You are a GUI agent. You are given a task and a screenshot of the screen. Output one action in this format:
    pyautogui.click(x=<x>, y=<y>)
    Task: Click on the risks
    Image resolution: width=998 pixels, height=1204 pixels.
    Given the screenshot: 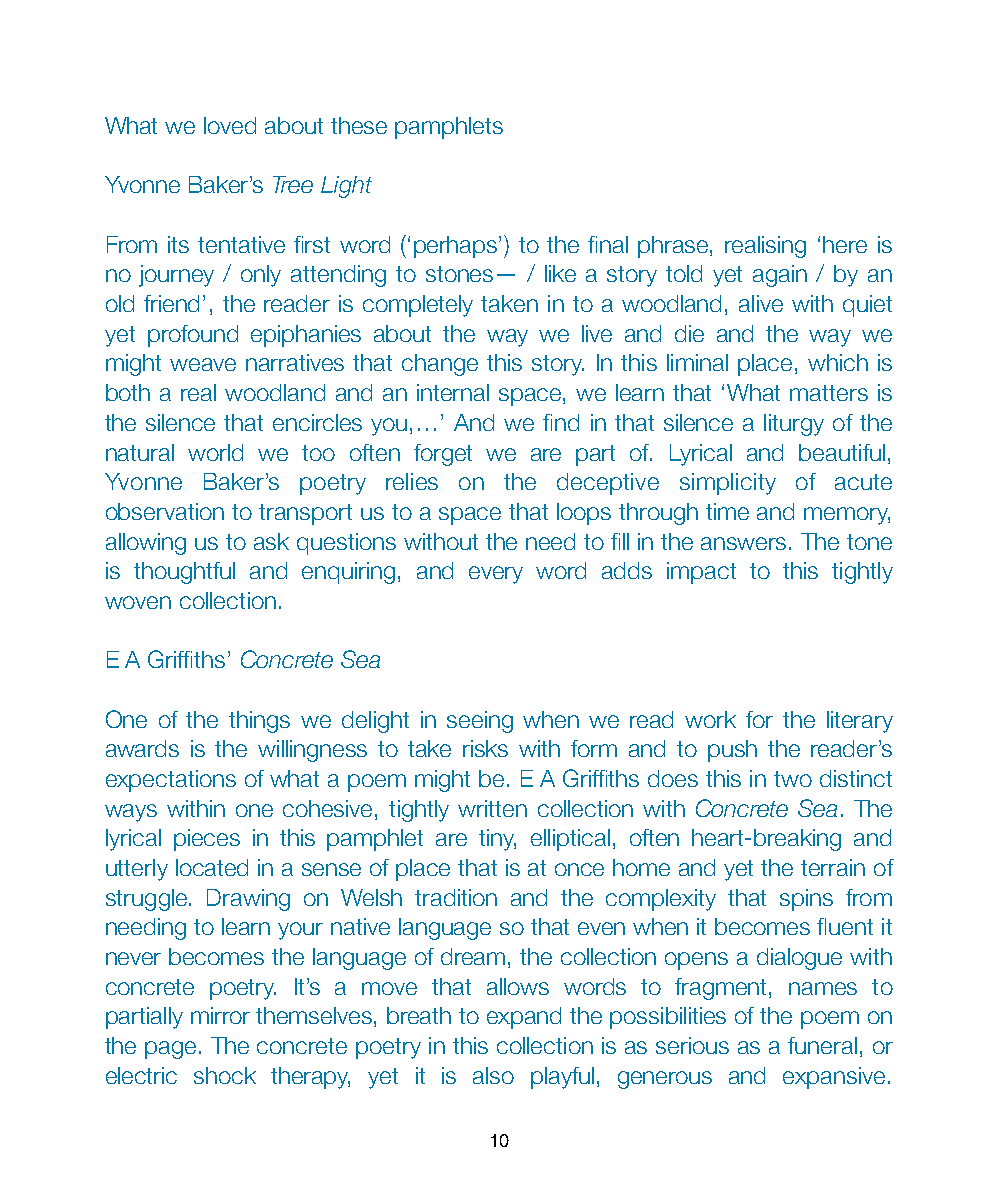 What is the action you would take?
    pyautogui.click(x=485, y=748)
